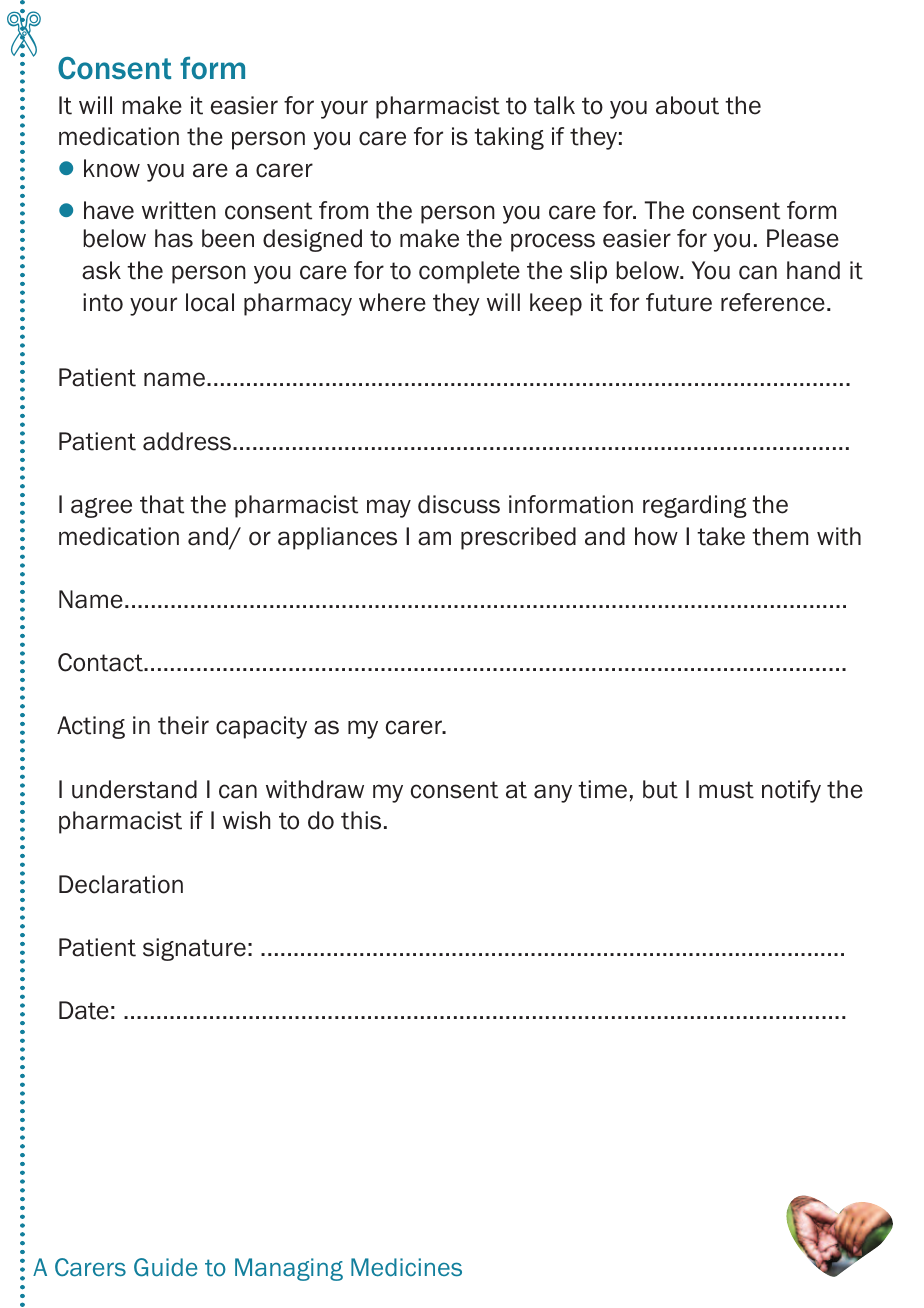 Image resolution: width=924 pixels, height=1308 pixels. What do you see at coordinates (687, 105) in the page?
I see `about` at bounding box center [687, 105].
